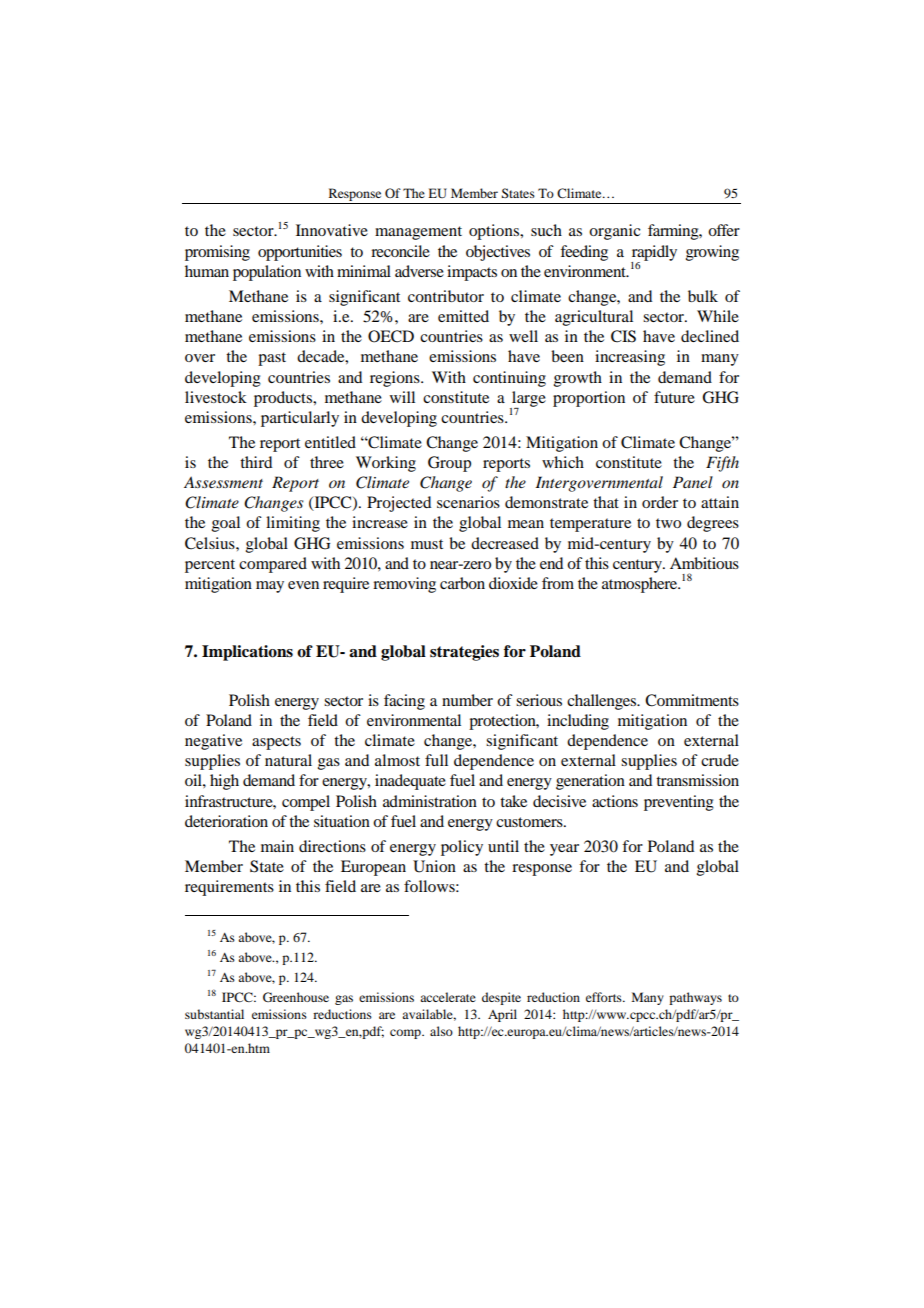 The width and height of the screenshot is (924, 1308). I want to click on Commitments, so click(692, 700).
